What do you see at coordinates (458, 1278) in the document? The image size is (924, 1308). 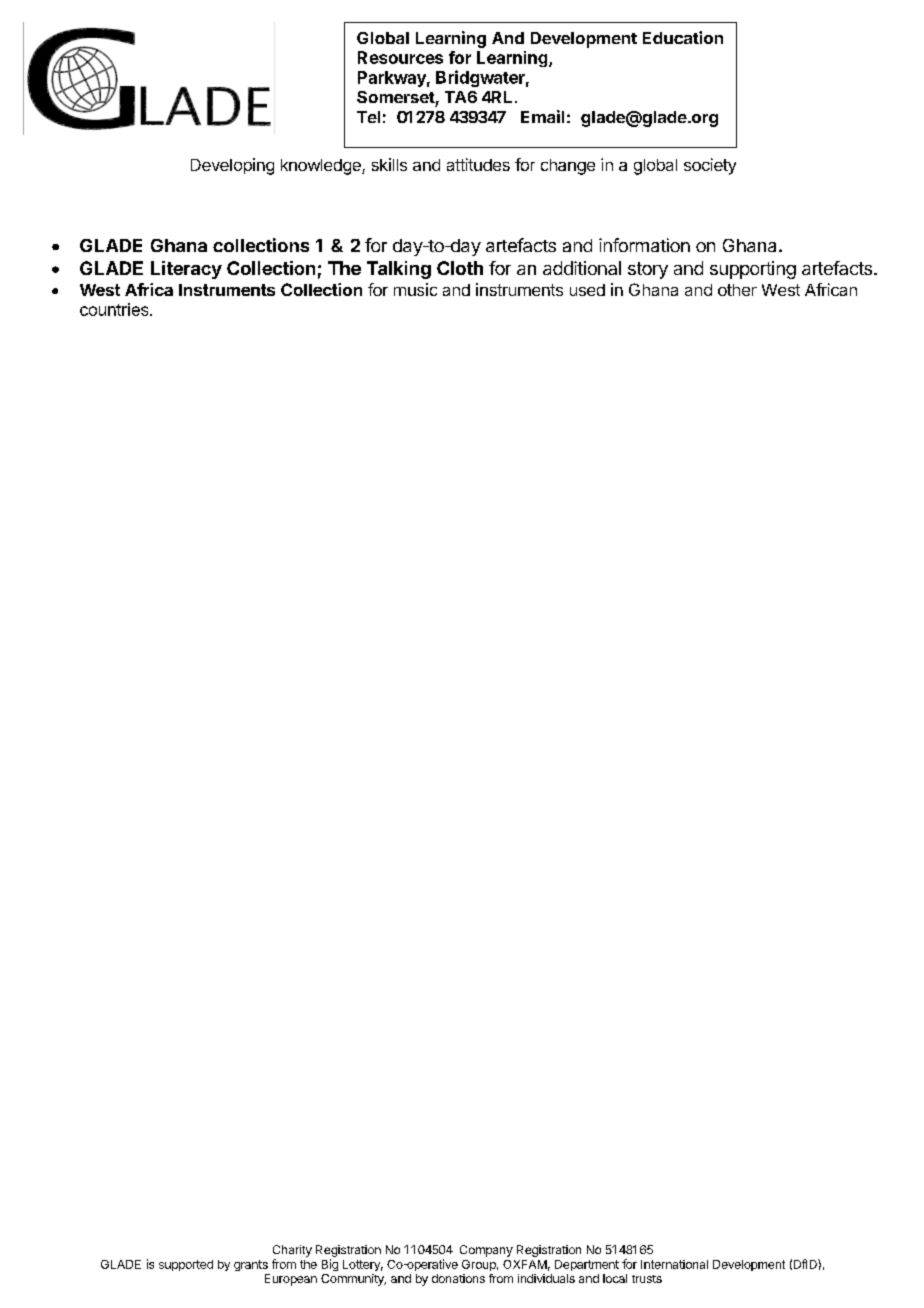 I see `donations` at bounding box center [458, 1278].
